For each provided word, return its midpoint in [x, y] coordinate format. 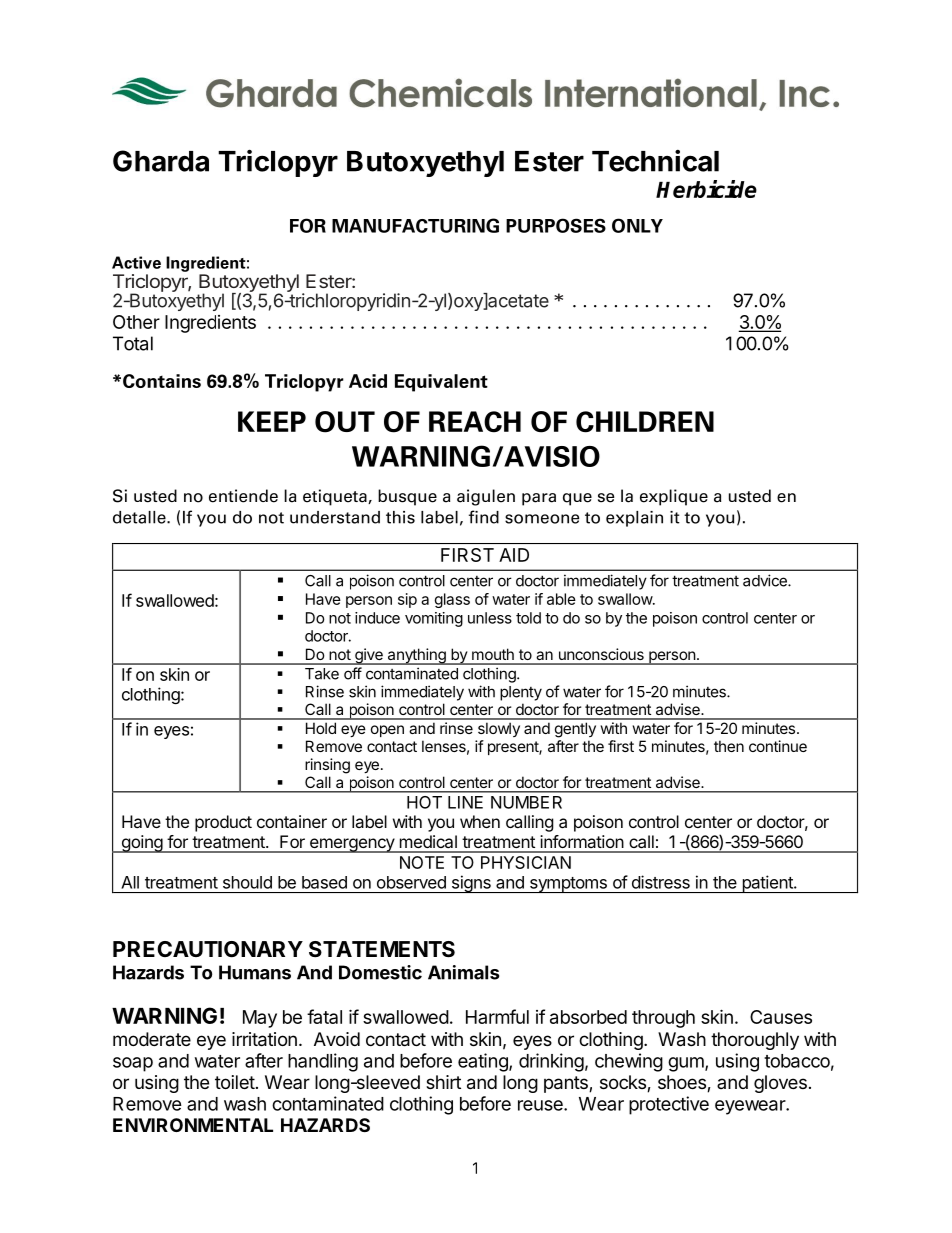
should [247, 882]
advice [766, 580]
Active [136, 262]
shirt [443, 1082]
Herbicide [706, 189]
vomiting [434, 619]
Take [322, 674]
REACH [475, 422]
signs [471, 884]
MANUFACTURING [415, 225]
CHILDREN [645, 422]
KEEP [272, 421]
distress [661, 882]
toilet [235, 1082]
